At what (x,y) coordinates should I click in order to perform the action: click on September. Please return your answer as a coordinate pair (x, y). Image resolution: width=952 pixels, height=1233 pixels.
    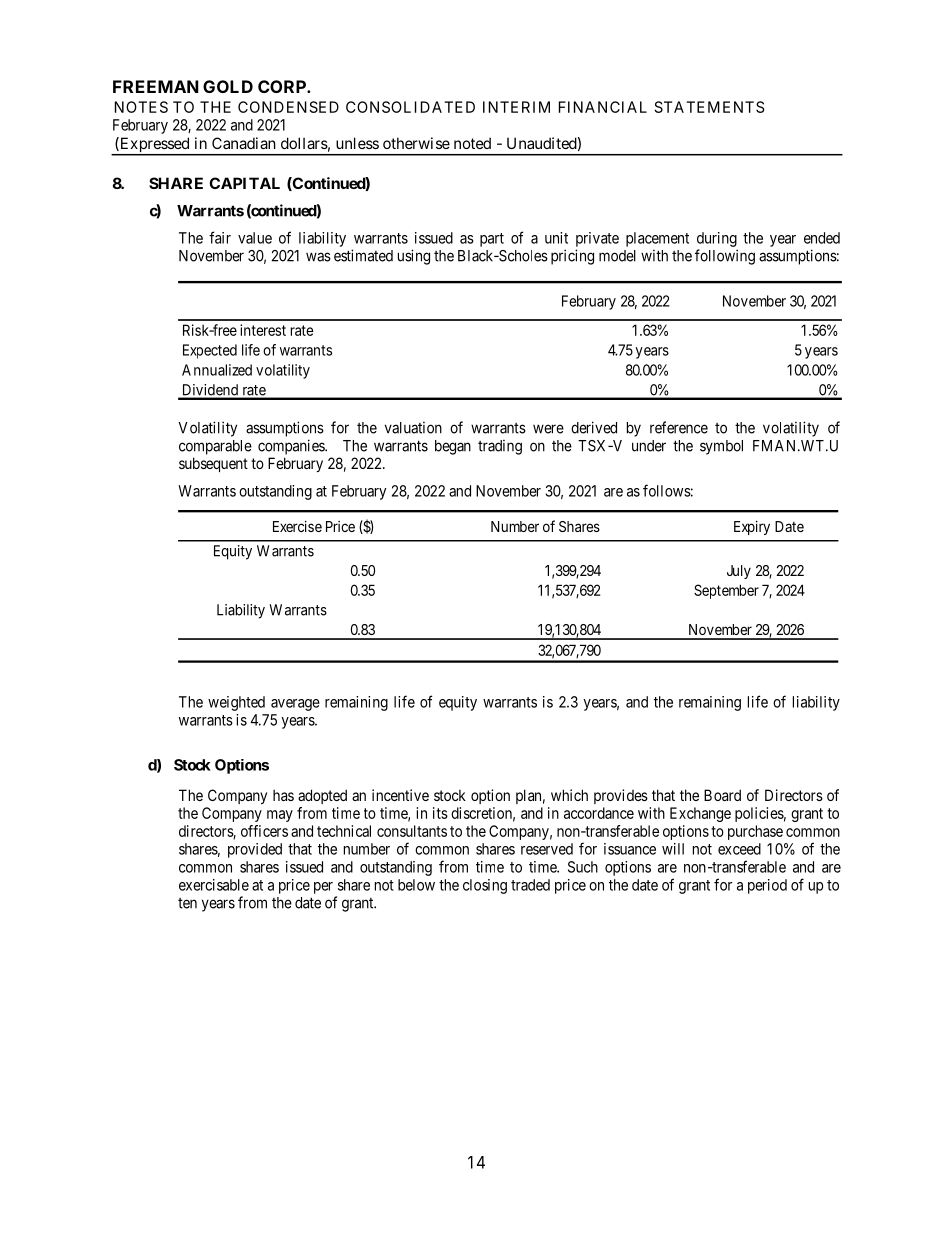
    Looking at the image, I should click on (726, 591).
